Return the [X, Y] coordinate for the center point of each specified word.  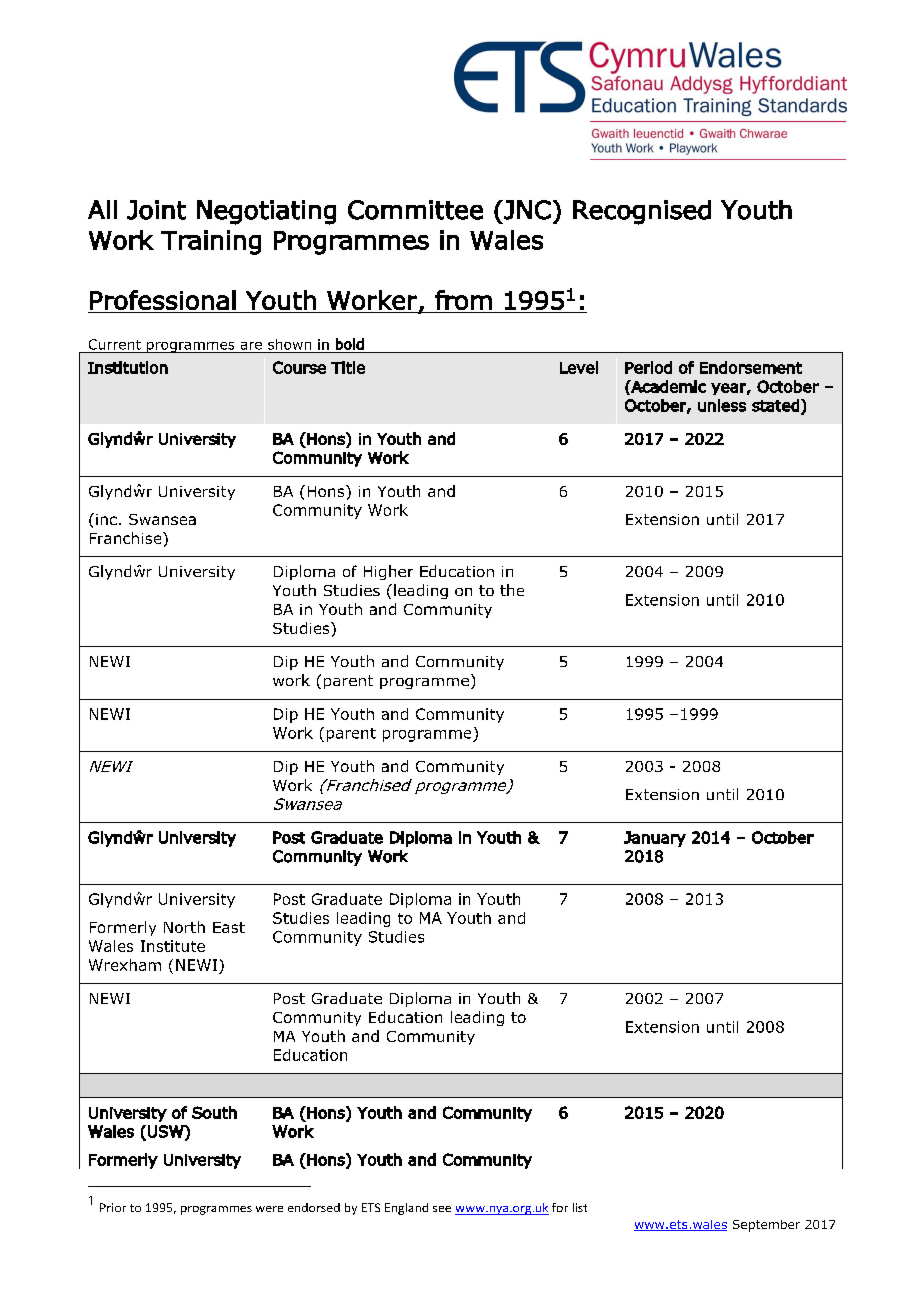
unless [722, 405]
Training [211, 242]
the [512, 590]
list [580, 1207]
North [184, 927]
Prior [113, 1207]
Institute [173, 946]
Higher [388, 572]
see [442, 1209]
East [229, 927]
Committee [415, 210]
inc [106, 519]
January [655, 839]
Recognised [642, 212]
